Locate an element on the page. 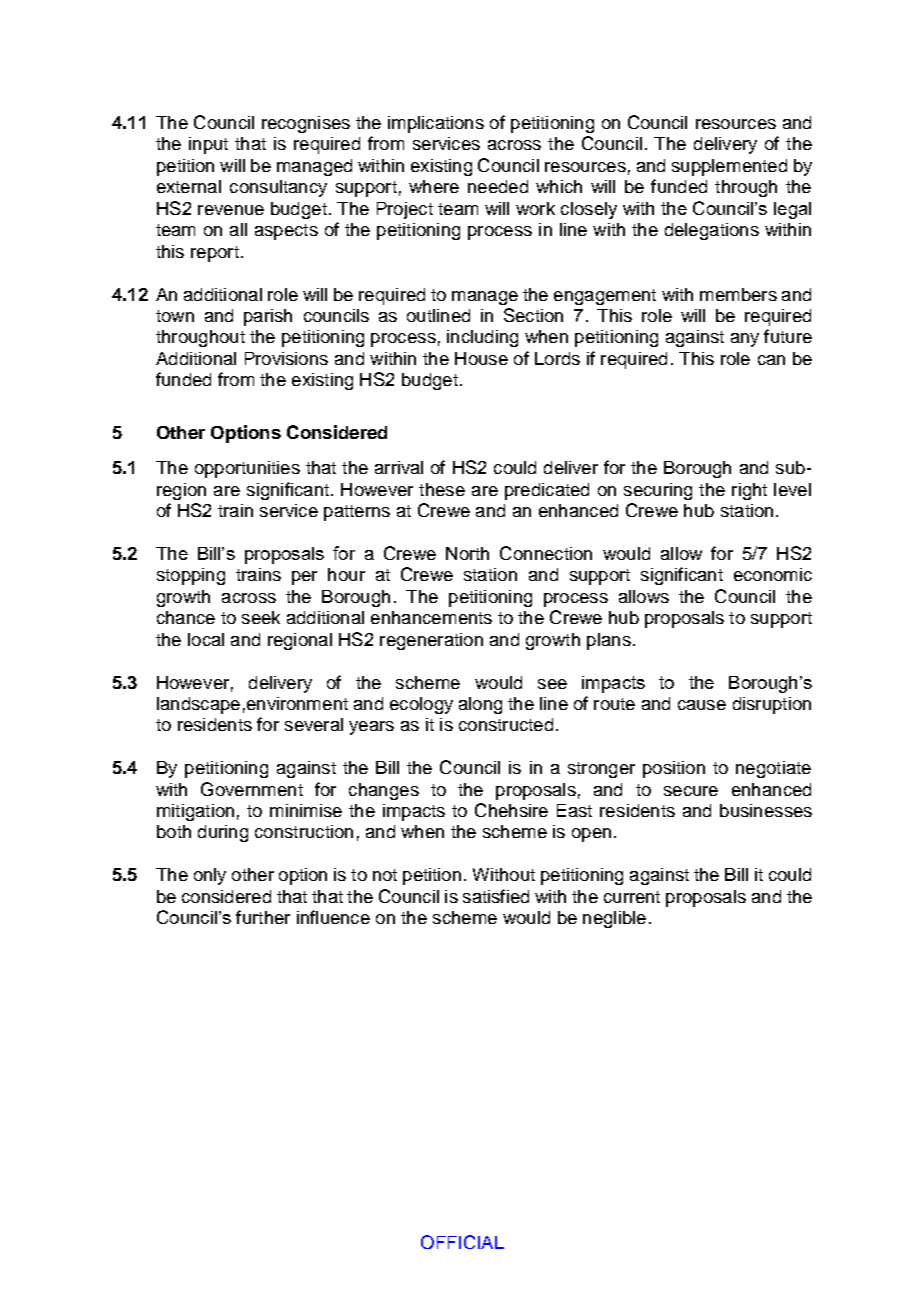 The height and width of the image is (1308, 924). needed is located at coordinates (498, 186).
